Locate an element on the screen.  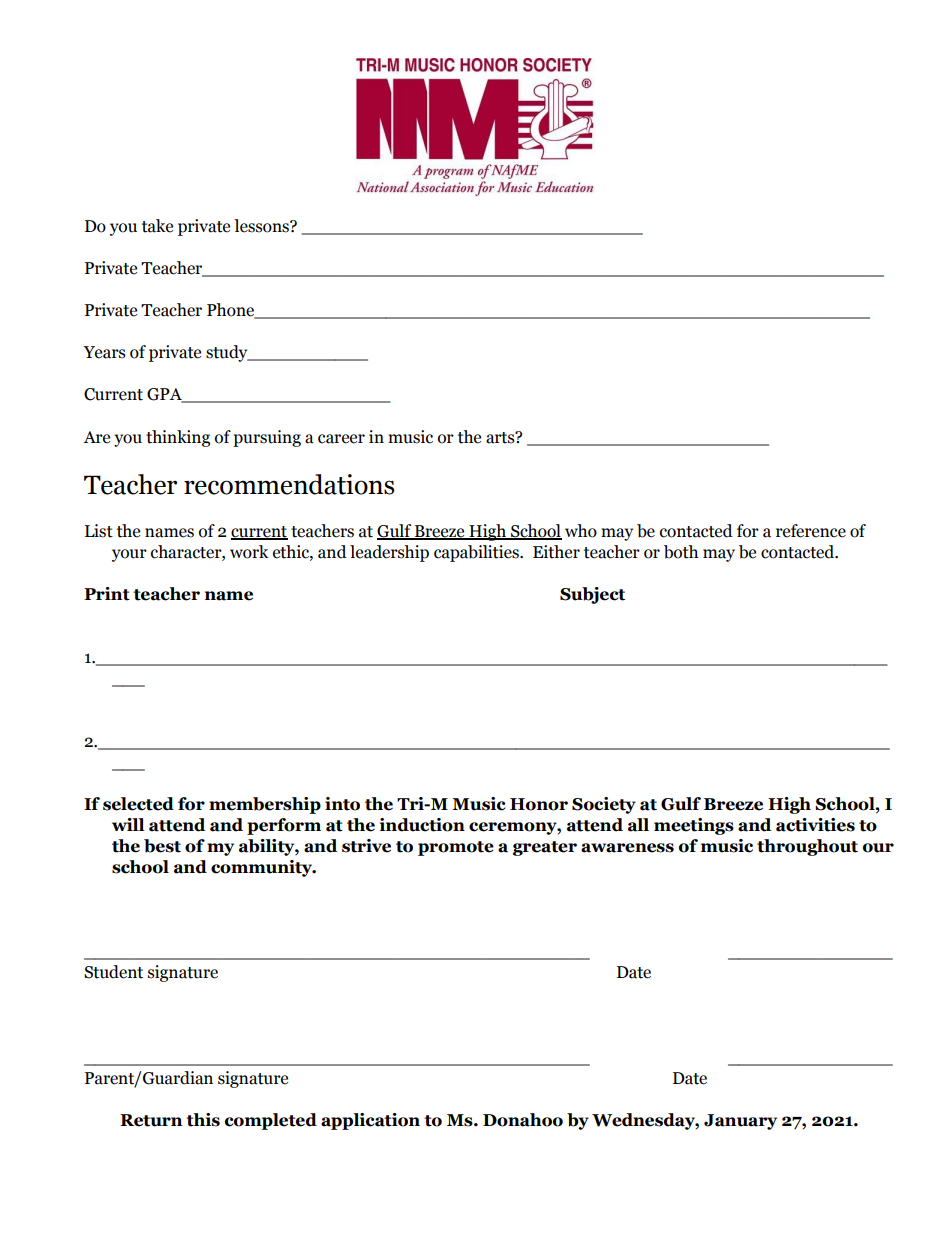
Subject is located at coordinates (592, 595).
